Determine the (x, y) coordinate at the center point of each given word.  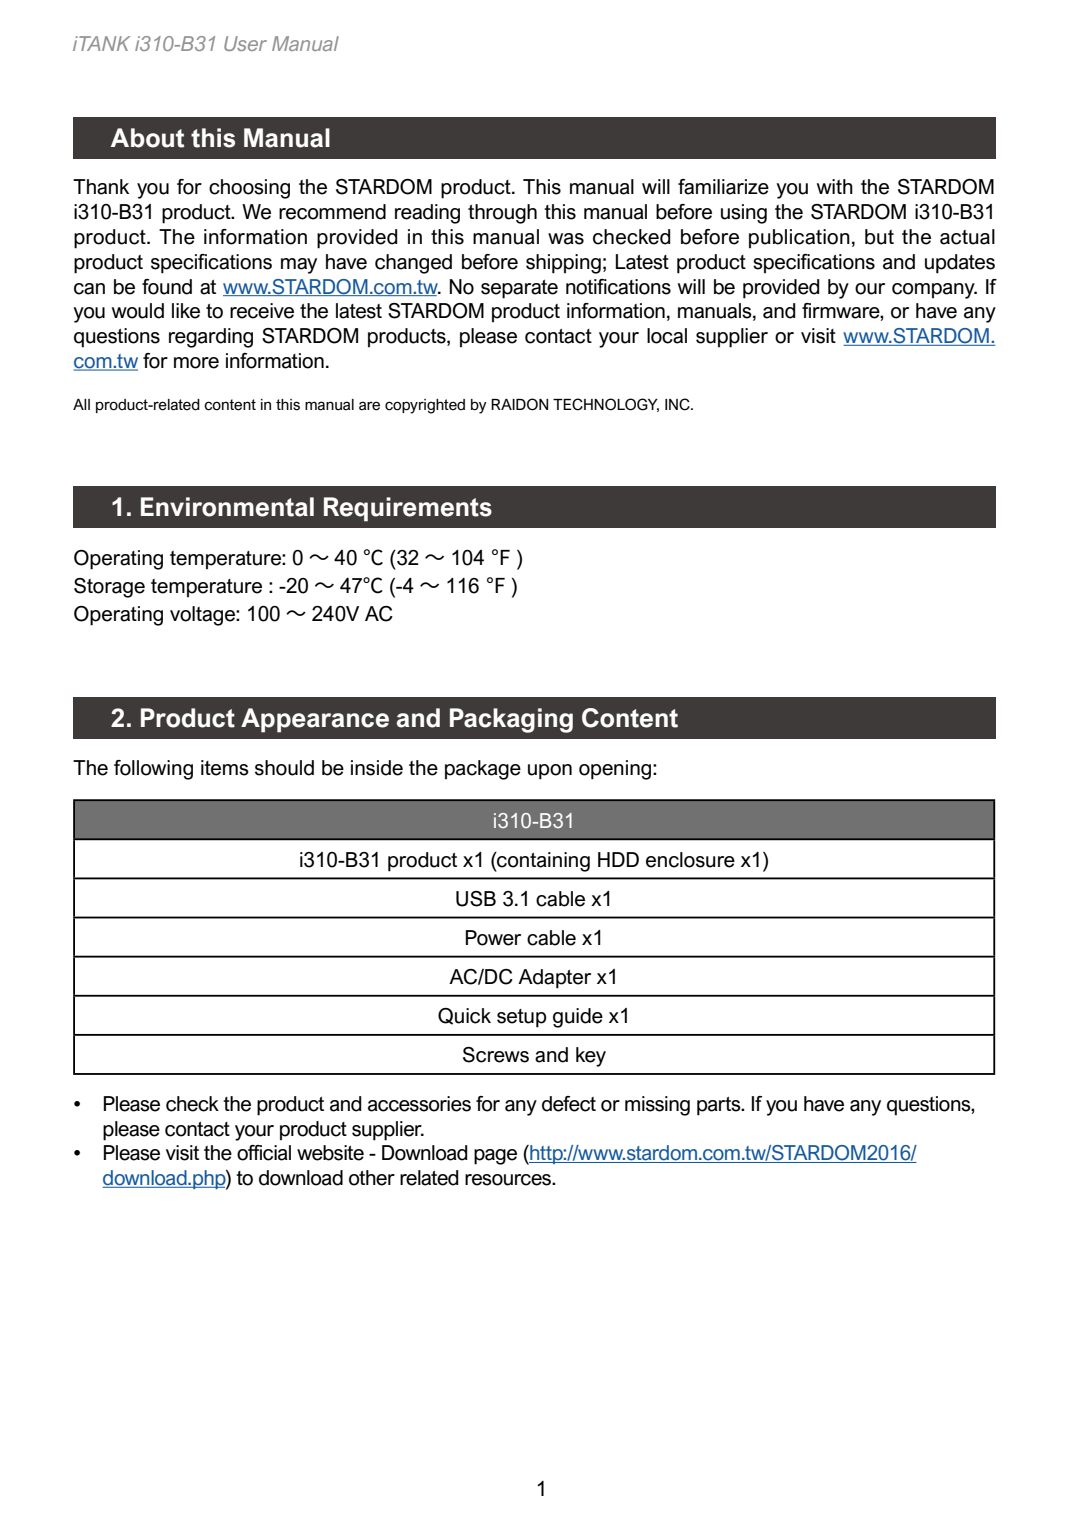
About (147, 138)
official (264, 1153)
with (835, 186)
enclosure (690, 860)
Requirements (408, 509)
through (502, 214)
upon (550, 772)
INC (678, 404)
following (153, 770)
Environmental (227, 507)
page (495, 1157)
